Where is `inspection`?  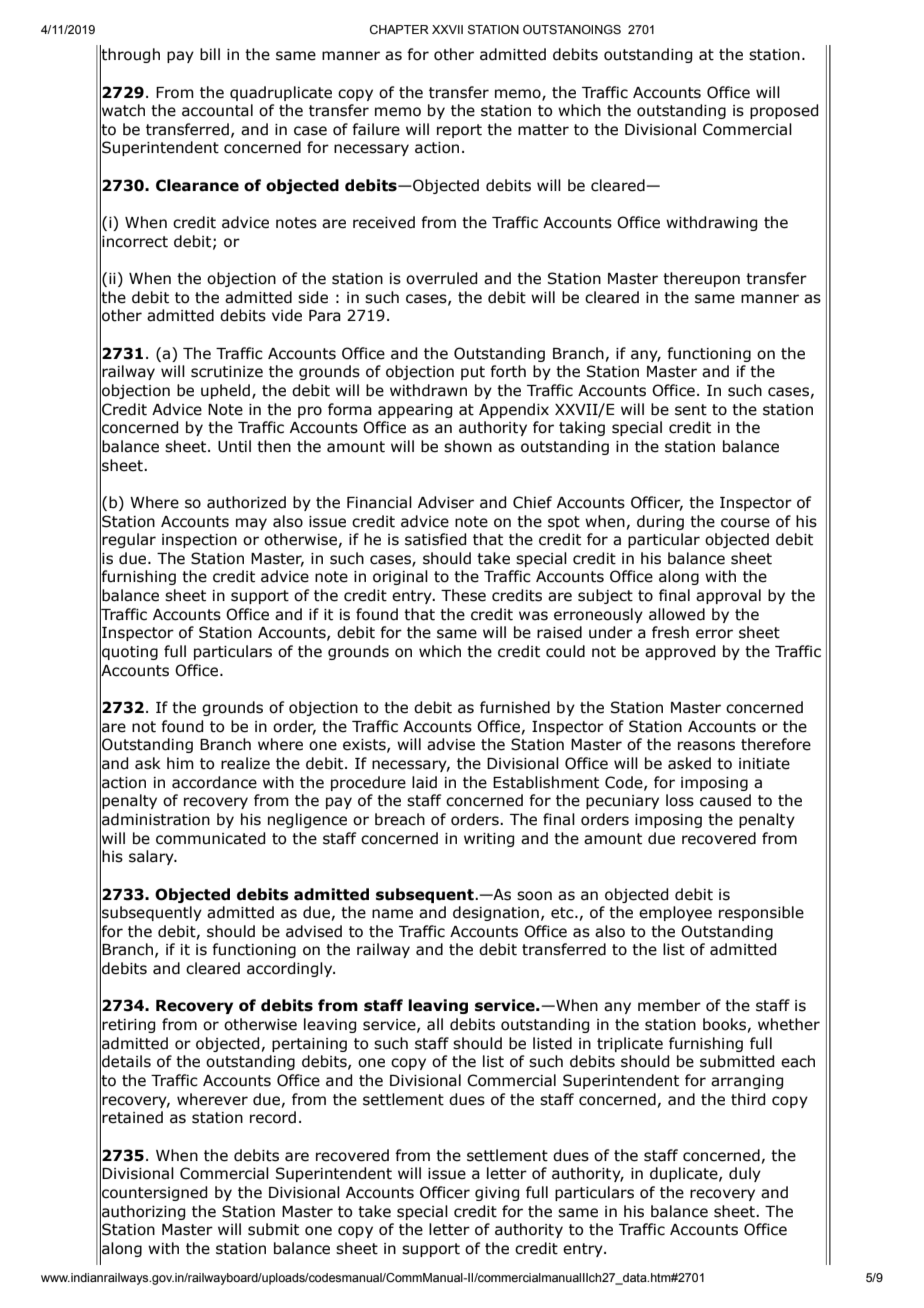 inspection is located at coordinates (199, 541).
